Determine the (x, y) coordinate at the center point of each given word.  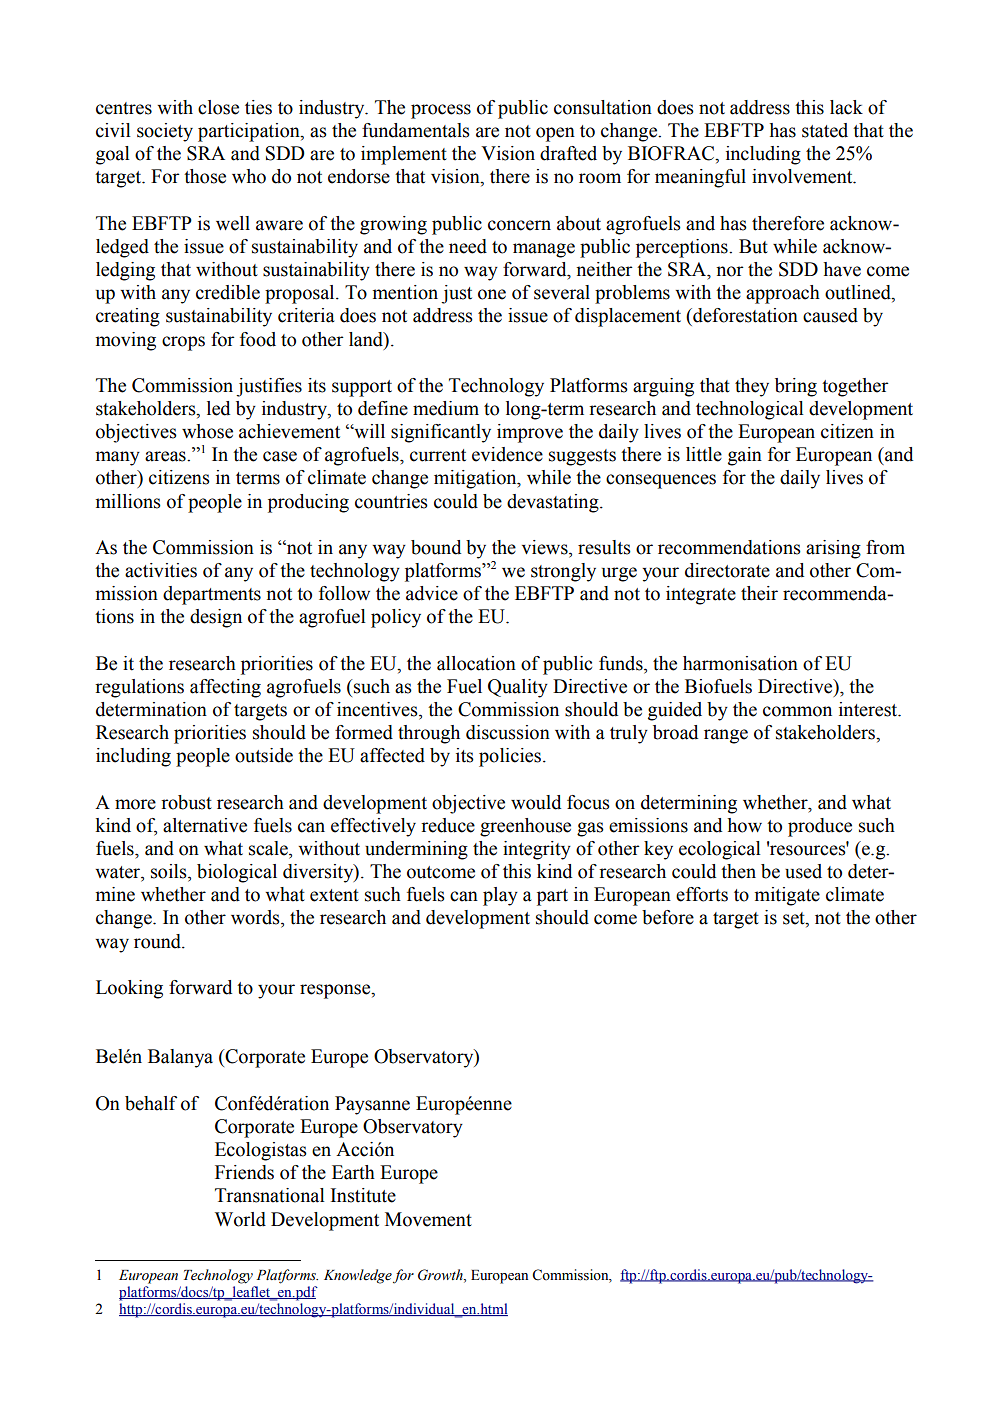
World (240, 1219)
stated (825, 130)
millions (128, 501)
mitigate (787, 896)
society (165, 132)
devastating (554, 503)
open (555, 134)
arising (833, 549)
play (500, 896)
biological (237, 873)
